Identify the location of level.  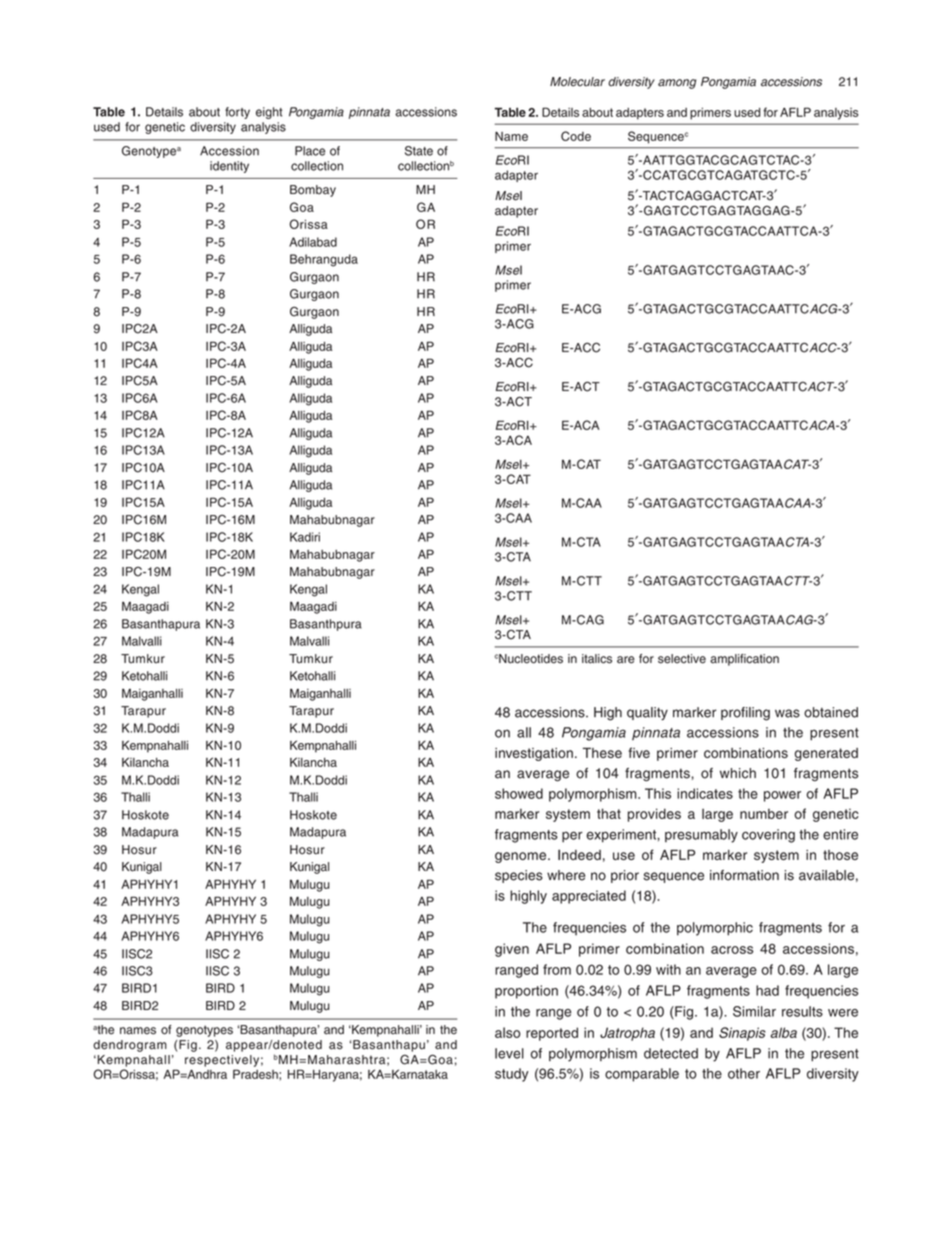
(509, 1053).
